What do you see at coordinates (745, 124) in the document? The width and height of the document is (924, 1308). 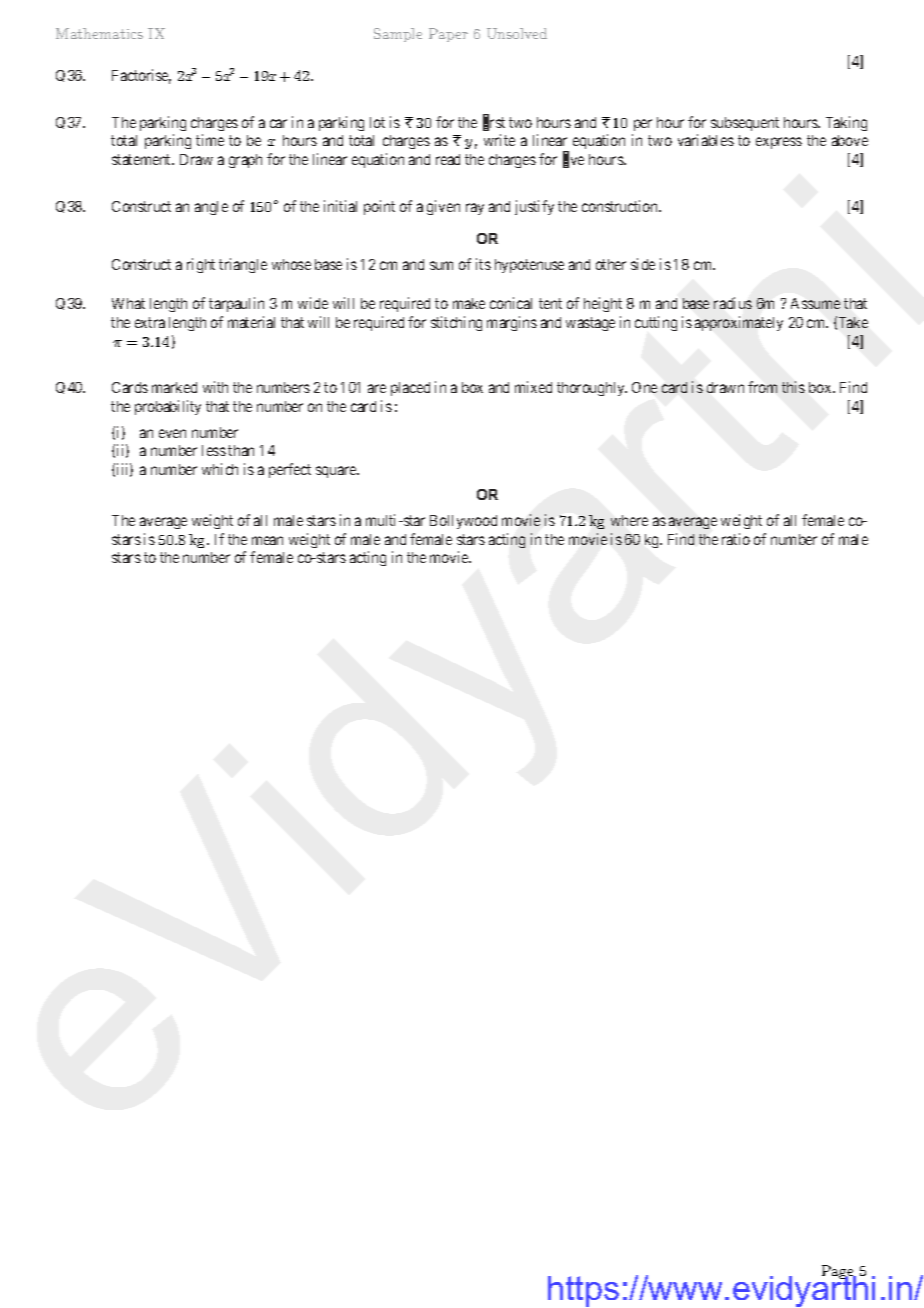 I see `subsequent` at bounding box center [745, 124].
